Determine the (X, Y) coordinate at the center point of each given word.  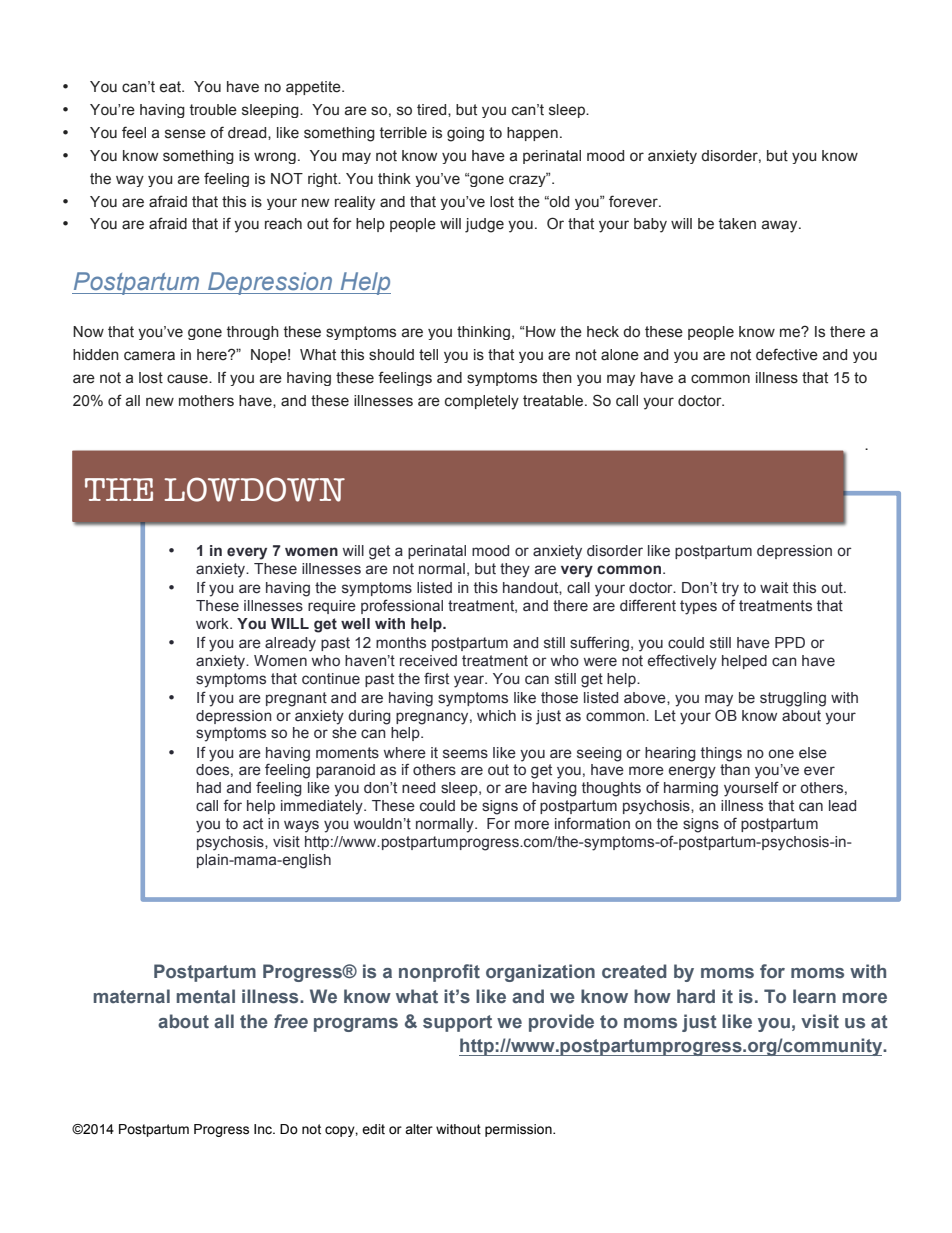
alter (419, 1129)
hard (696, 996)
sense (185, 134)
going (465, 134)
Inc (264, 1129)
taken (737, 224)
